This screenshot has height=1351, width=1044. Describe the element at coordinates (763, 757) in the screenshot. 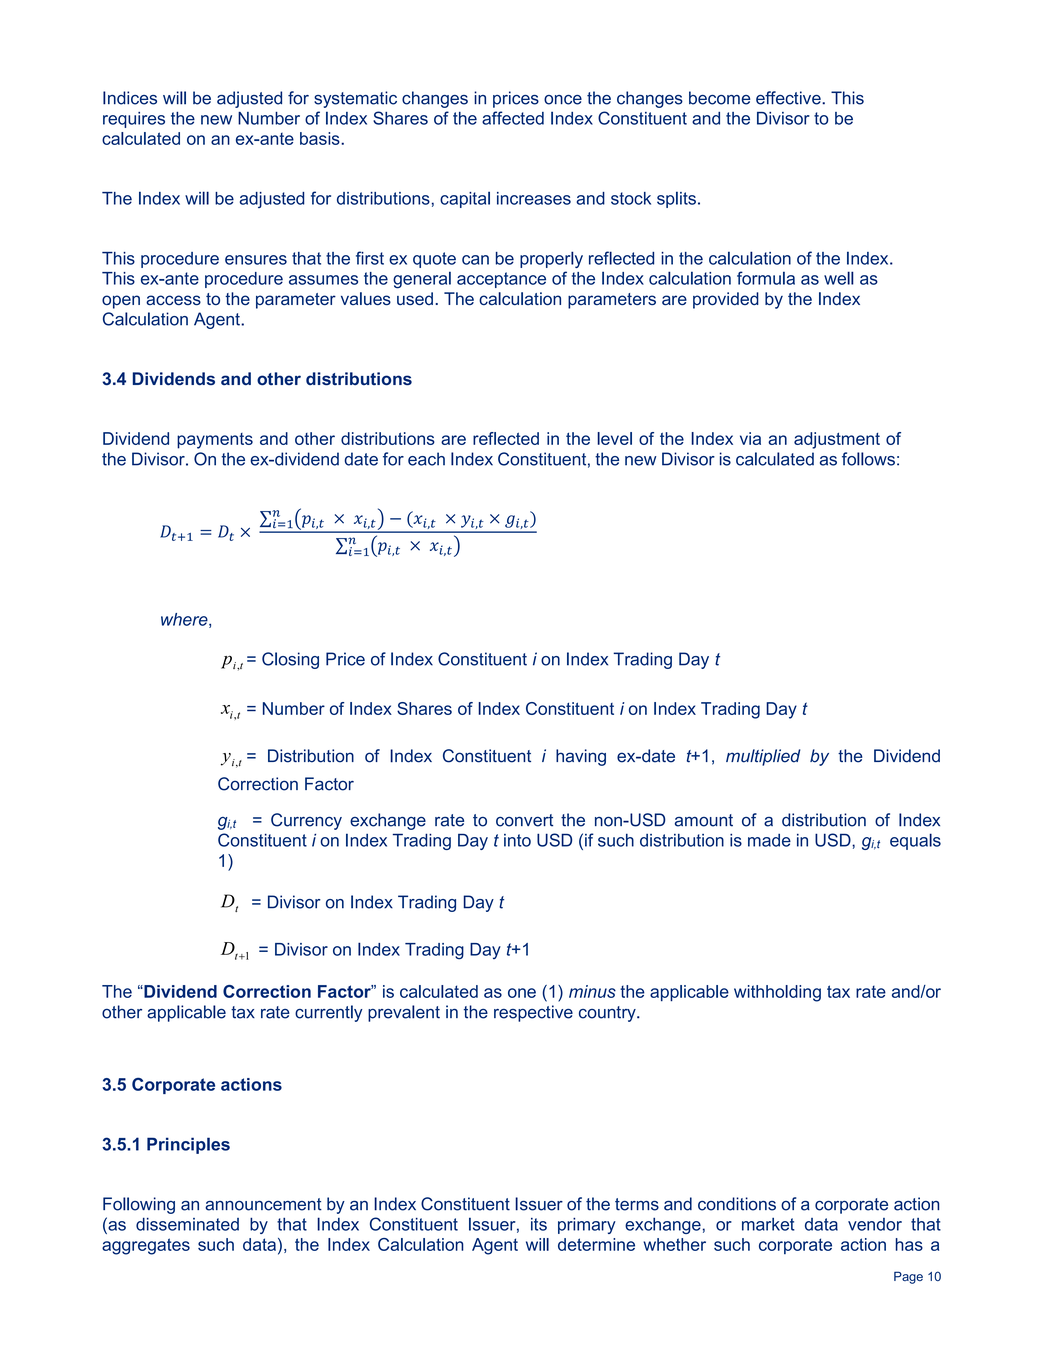

I see `multiplied` at that location.
